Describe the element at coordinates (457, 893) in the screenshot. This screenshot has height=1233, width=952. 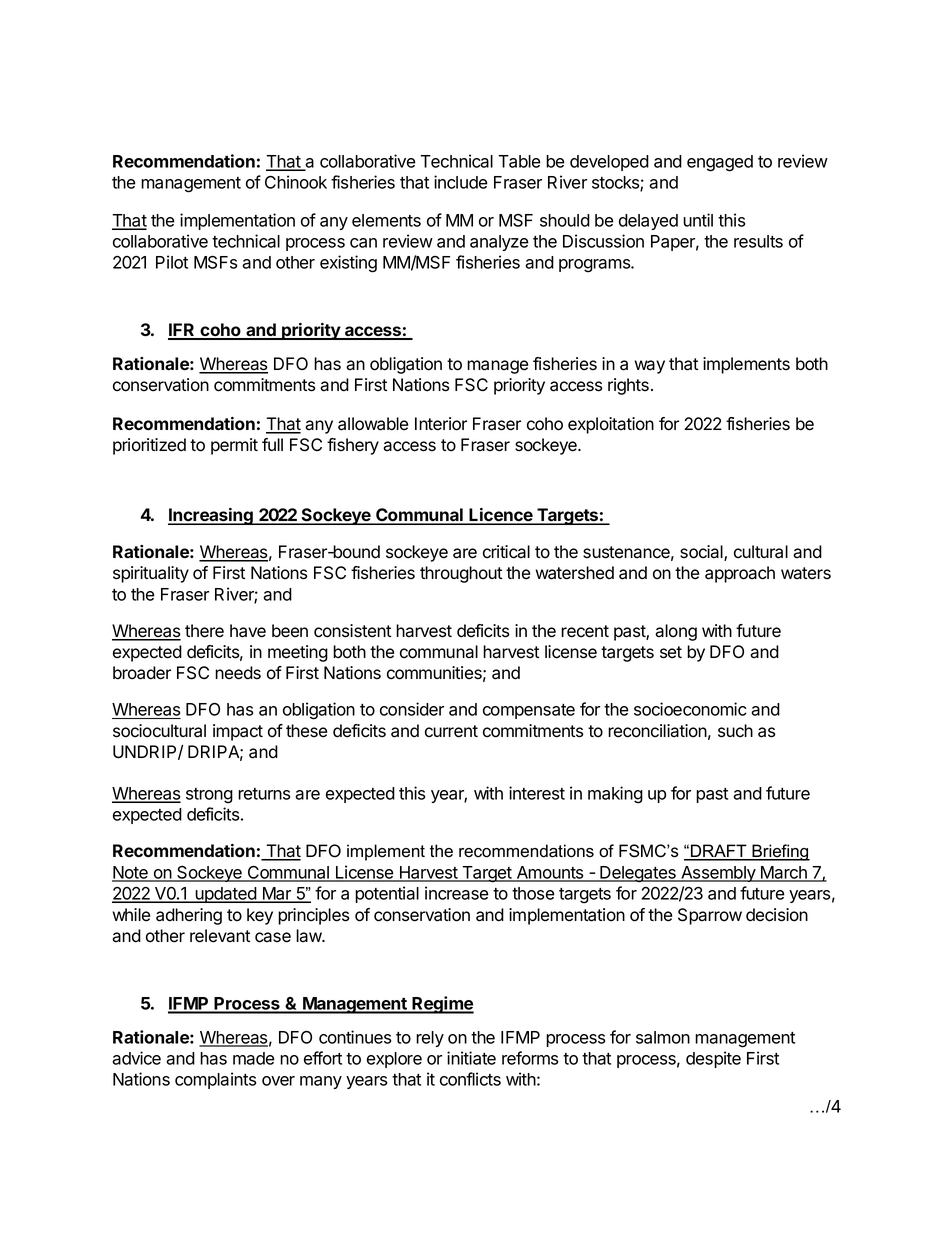
I see `increase` at that location.
